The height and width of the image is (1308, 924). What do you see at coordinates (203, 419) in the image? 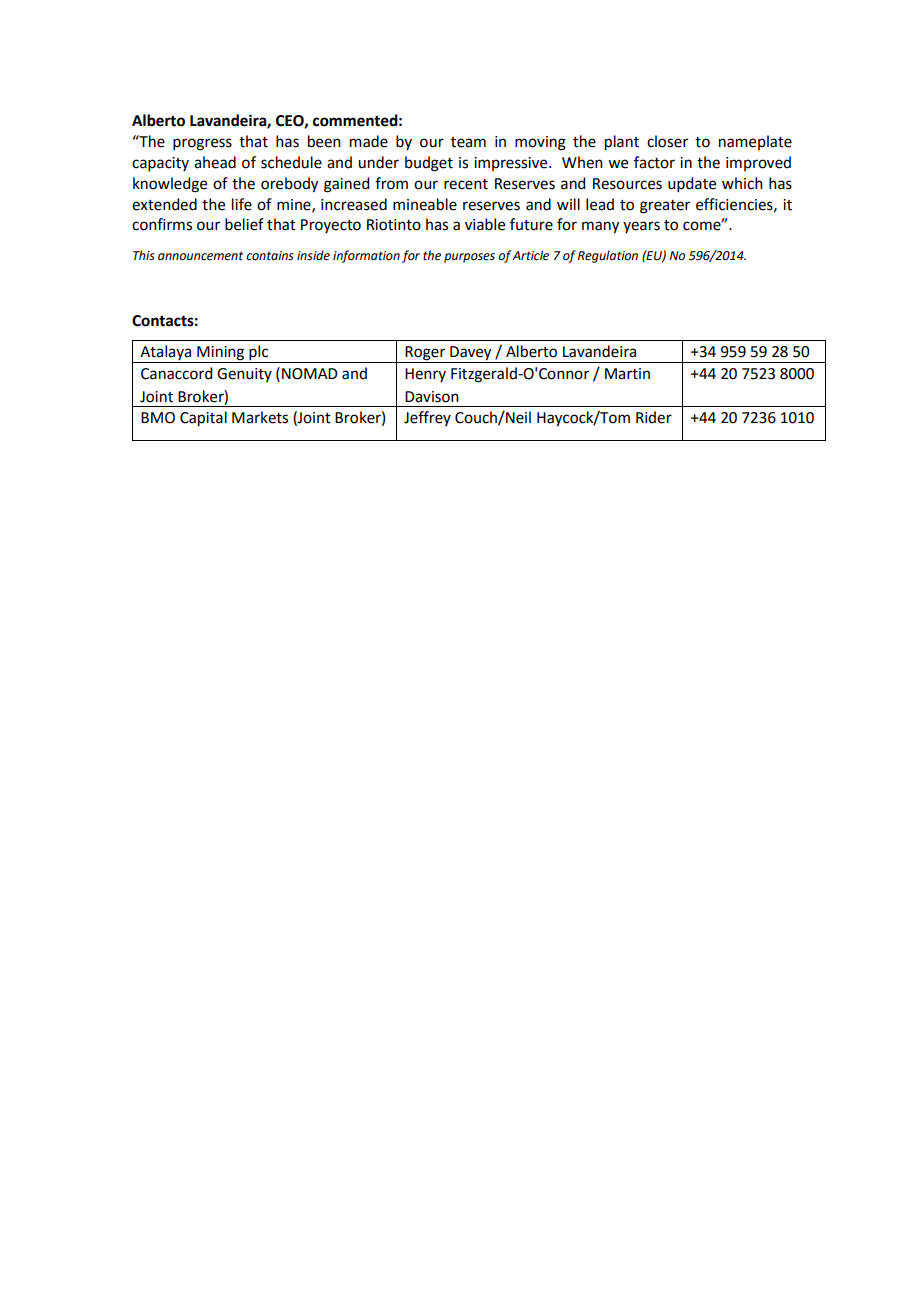
I see `Capital` at bounding box center [203, 419].
